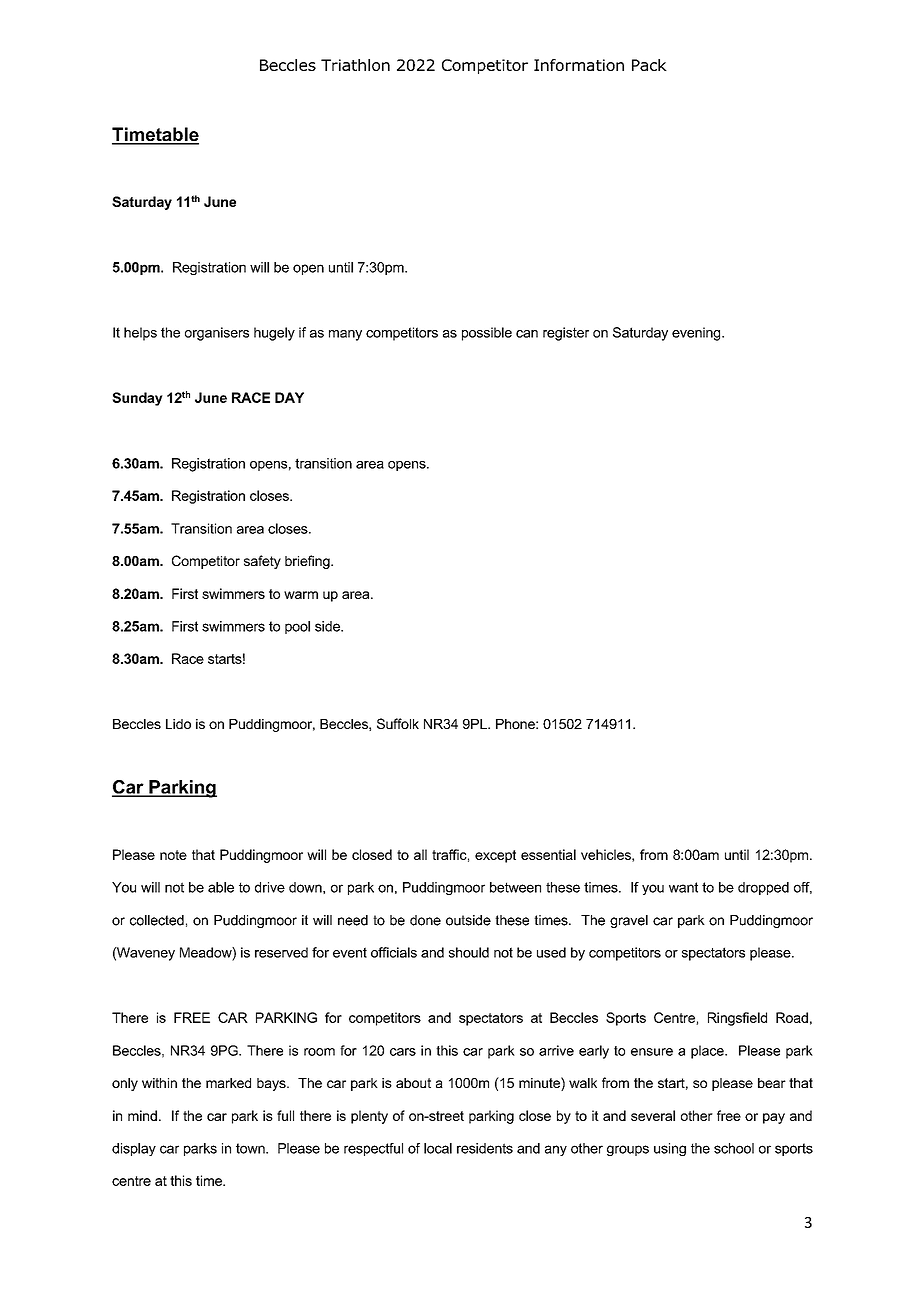 Image resolution: width=924 pixels, height=1308 pixels. I want to click on Information, so click(579, 65).
